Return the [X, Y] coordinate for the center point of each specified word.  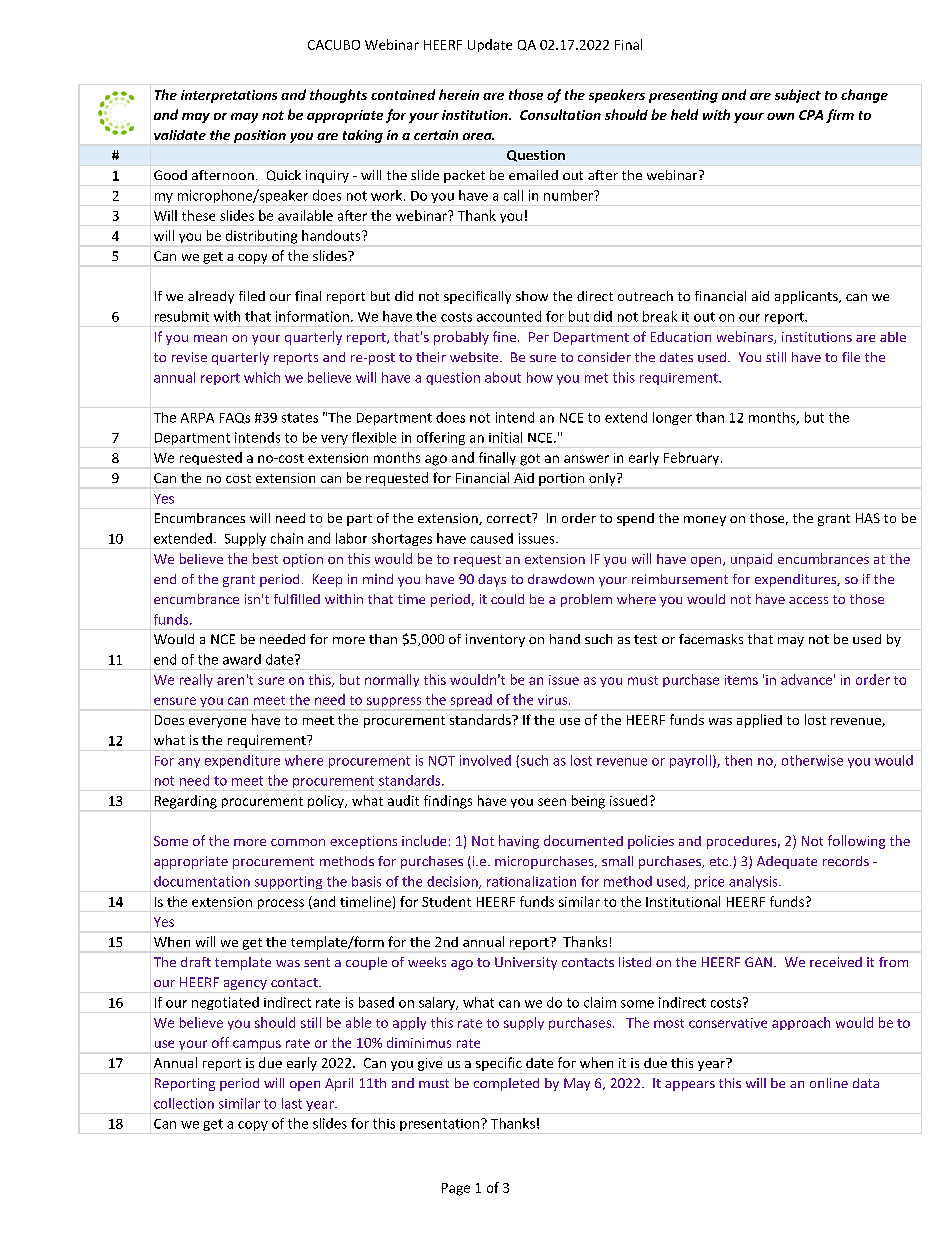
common [298, 842]
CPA [811, 115]
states [300, 418]
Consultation [560, 114]
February [693, 458]
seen [552, 802]
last [292, 1103]
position [260, 136]
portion [561, 479]
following [856, 842]
